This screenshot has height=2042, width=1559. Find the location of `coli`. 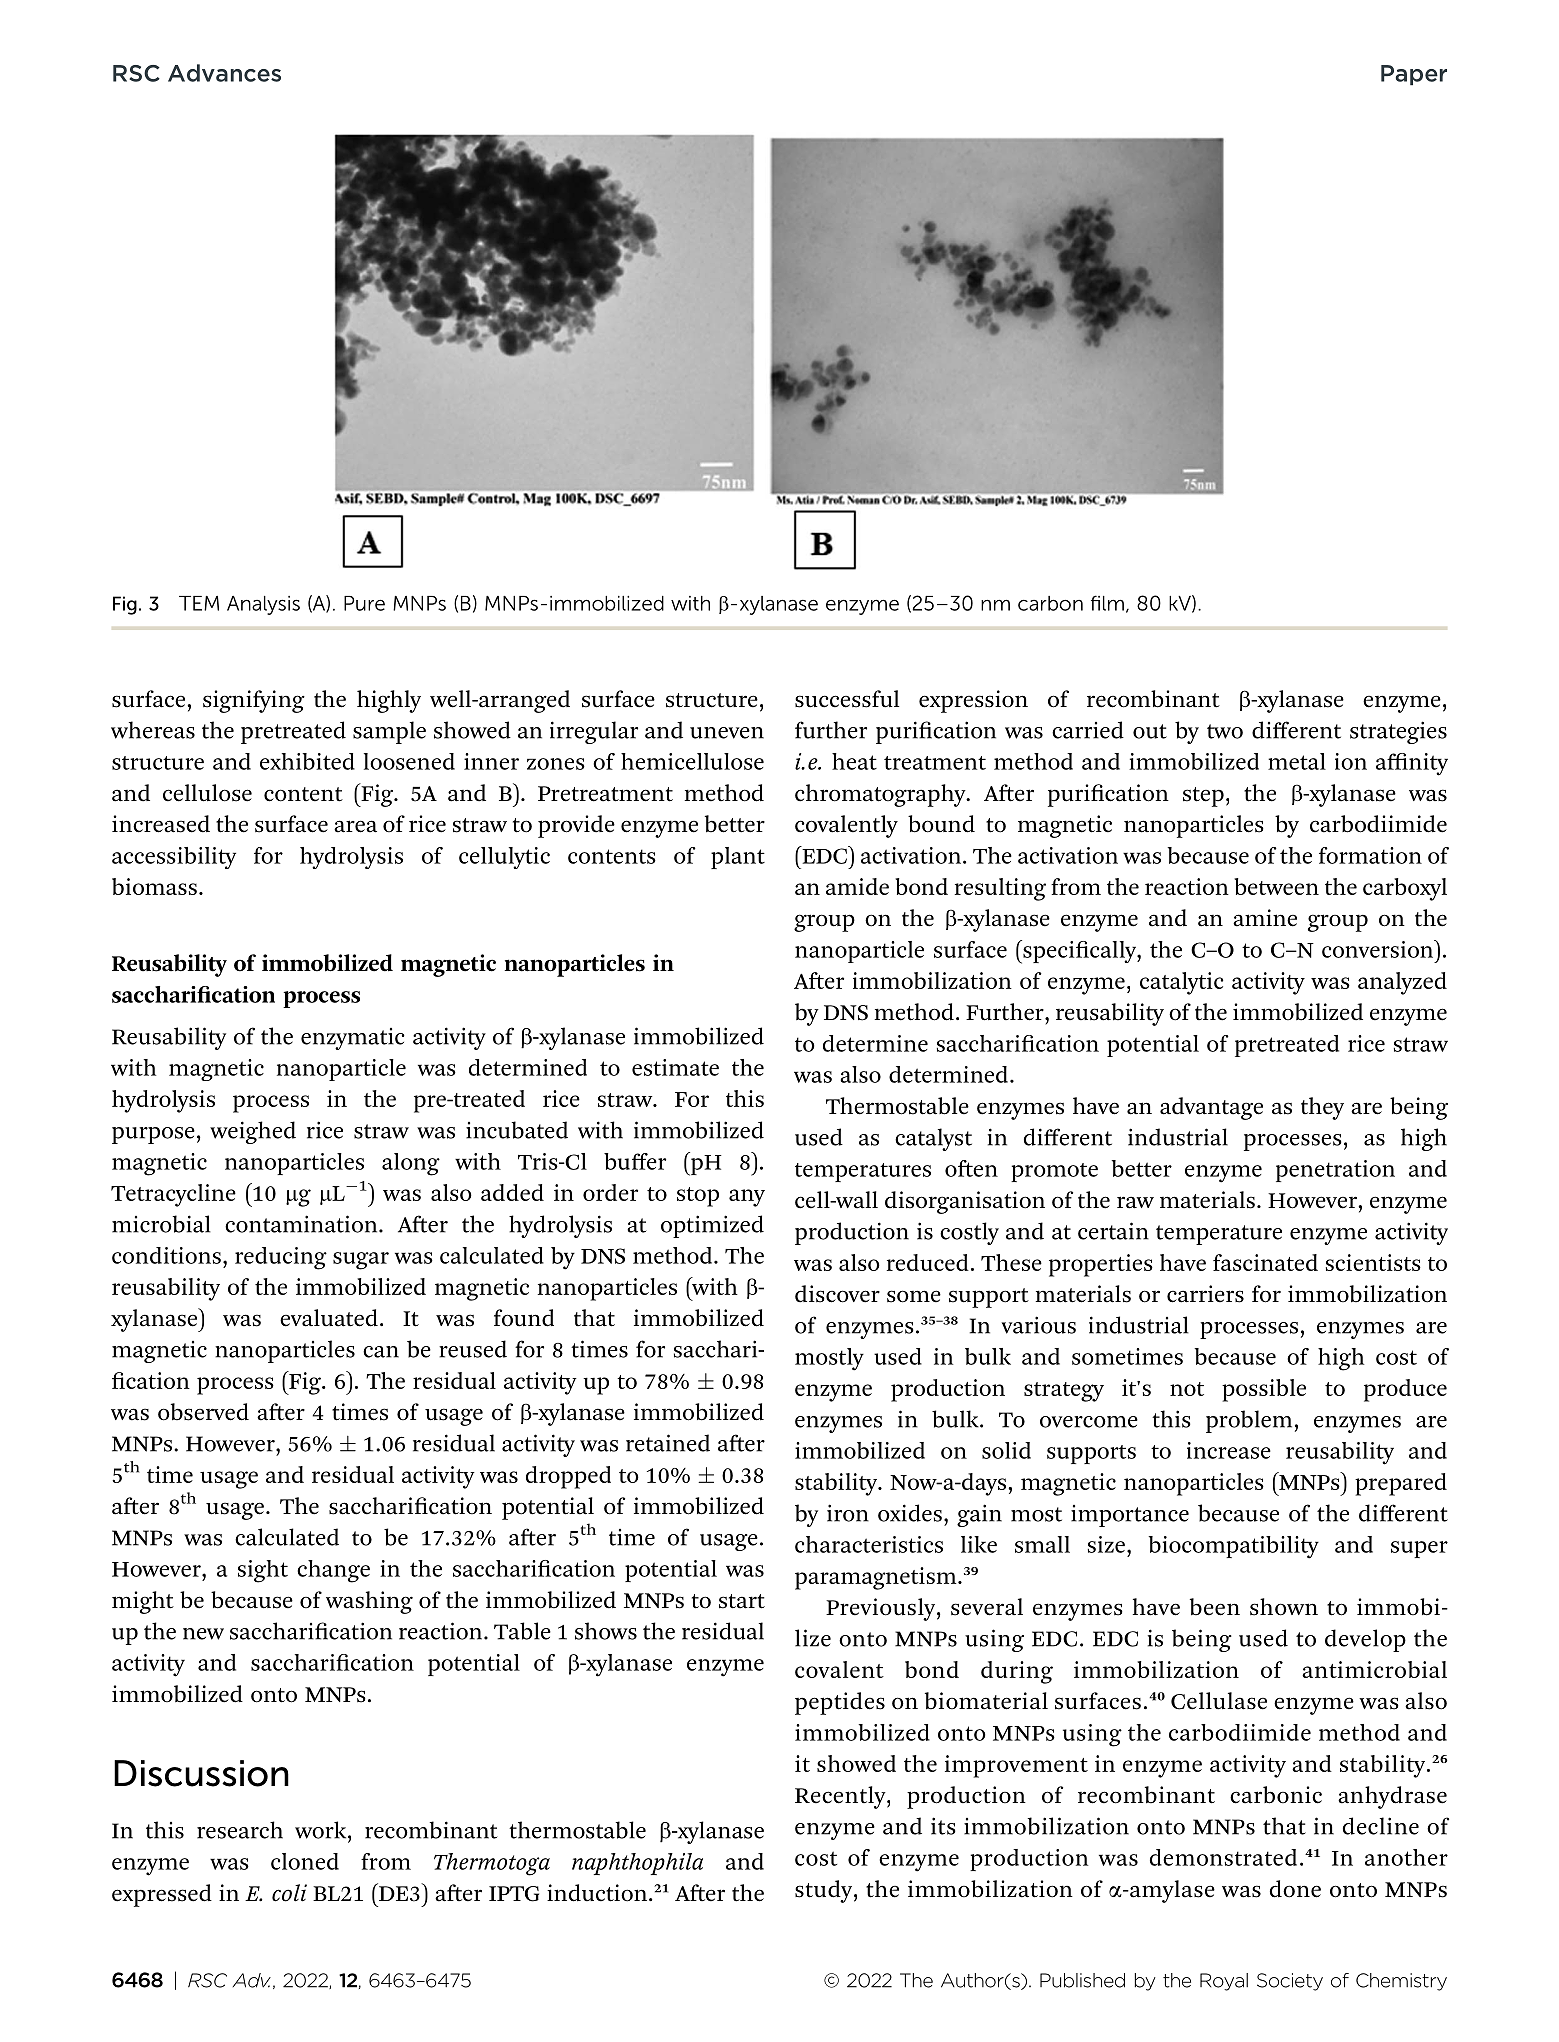

coli is located at coordinates (289, 1893).
